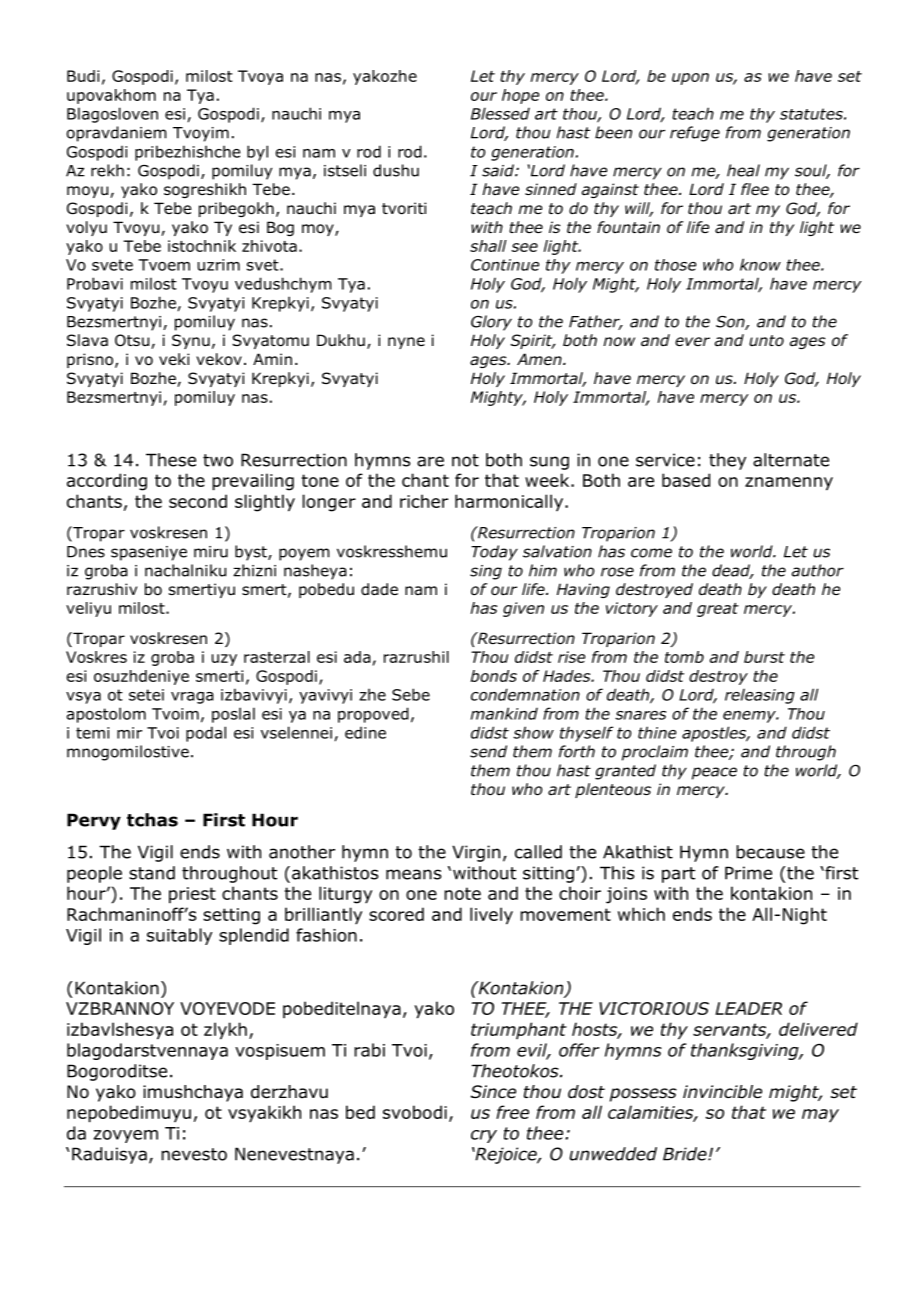  Describe the element at coordinates (748, 873) in the screenshot. I see `Prime` at that location.
